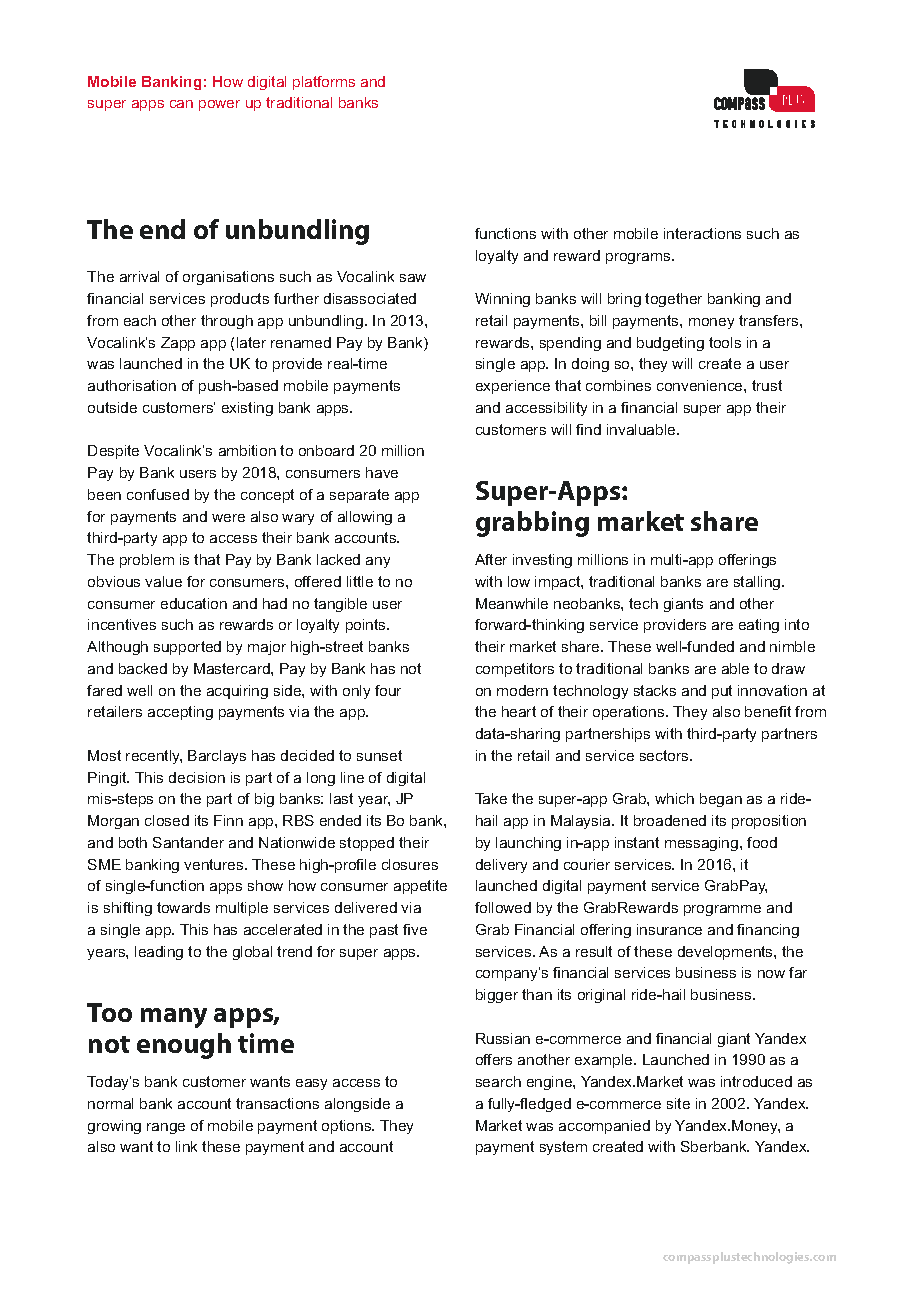 The height and width of the screenshot is (1308, 924). What do you see at coordinates (512, 603) in the screenshot?
I see `Meanwhile` at bounding box center [512, 603].
